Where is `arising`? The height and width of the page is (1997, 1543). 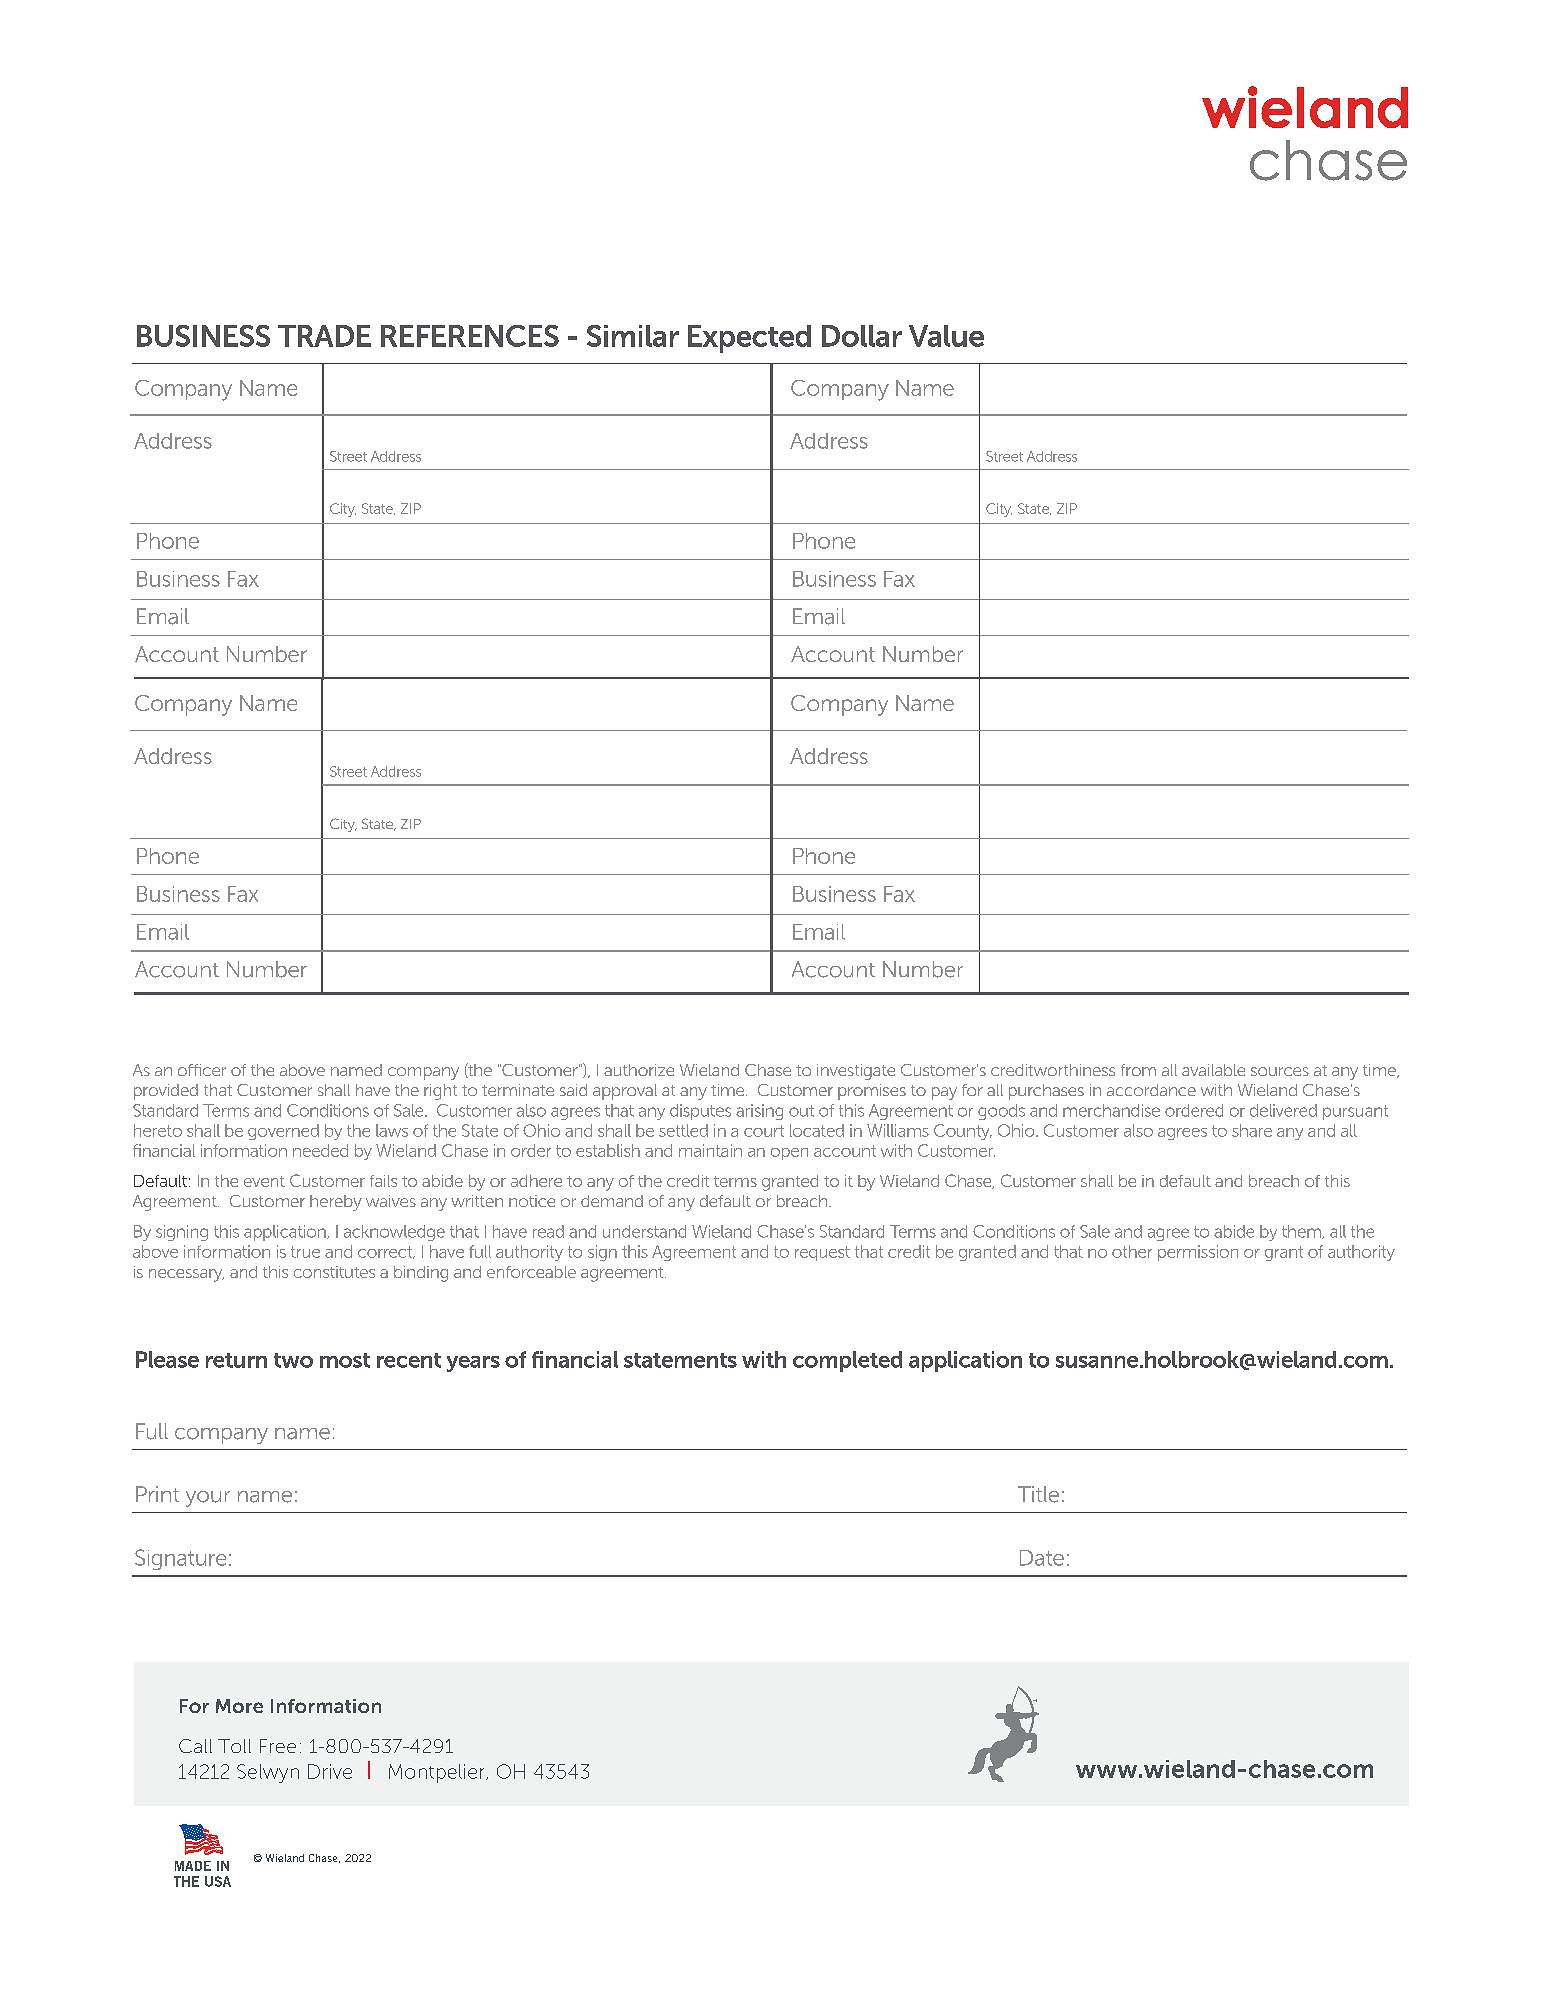 arising is located at coordinates (759, 1112).
